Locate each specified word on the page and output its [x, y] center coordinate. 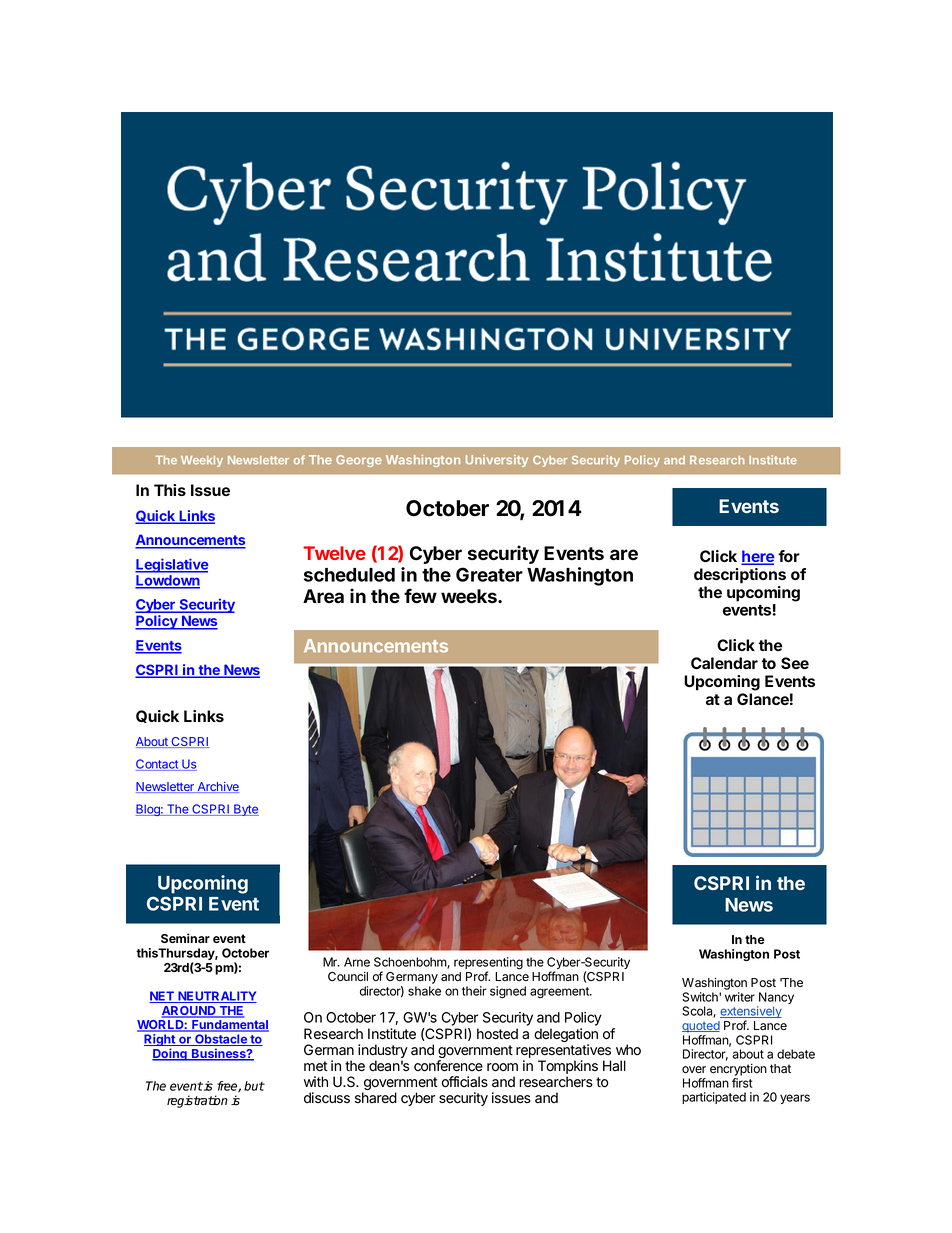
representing [488, 964]
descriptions [740, 576]
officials [465, 1082]
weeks [470, 596]
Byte [245, 810]
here [757, 557]
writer [740, 997]
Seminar [185, 938]
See [795, 663]
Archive [217, 787]
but [254, 1086]
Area [323, 596]
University [497, 461]
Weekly [202, 461]
